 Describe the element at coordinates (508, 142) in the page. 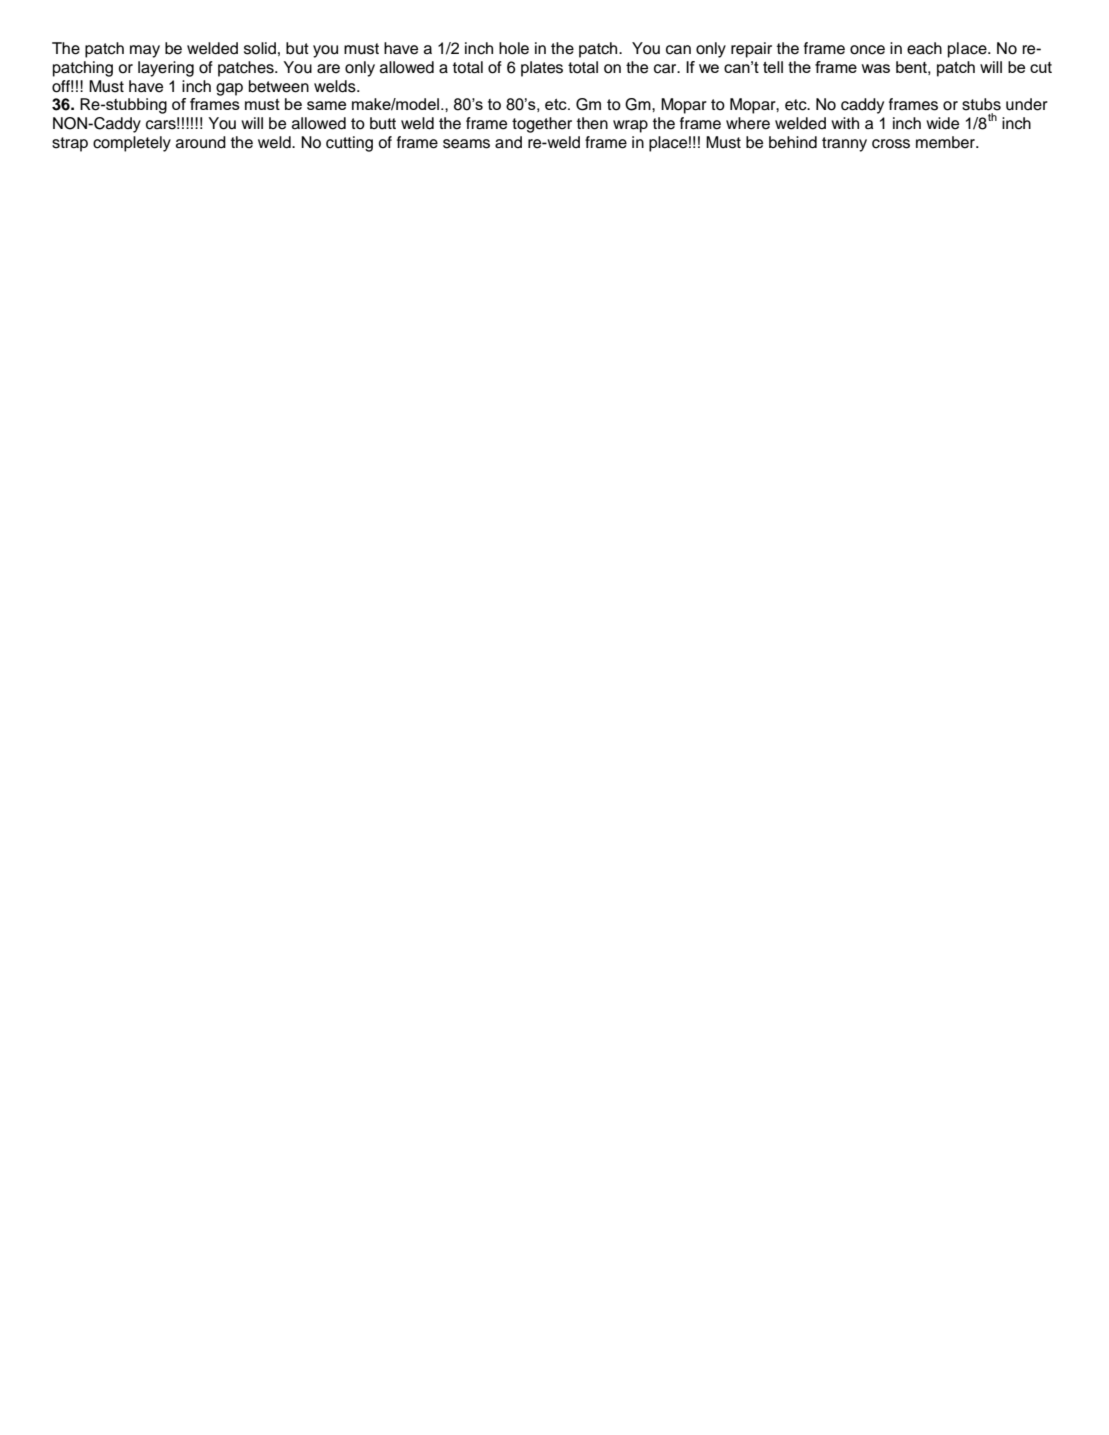

I see `and` at that location.
